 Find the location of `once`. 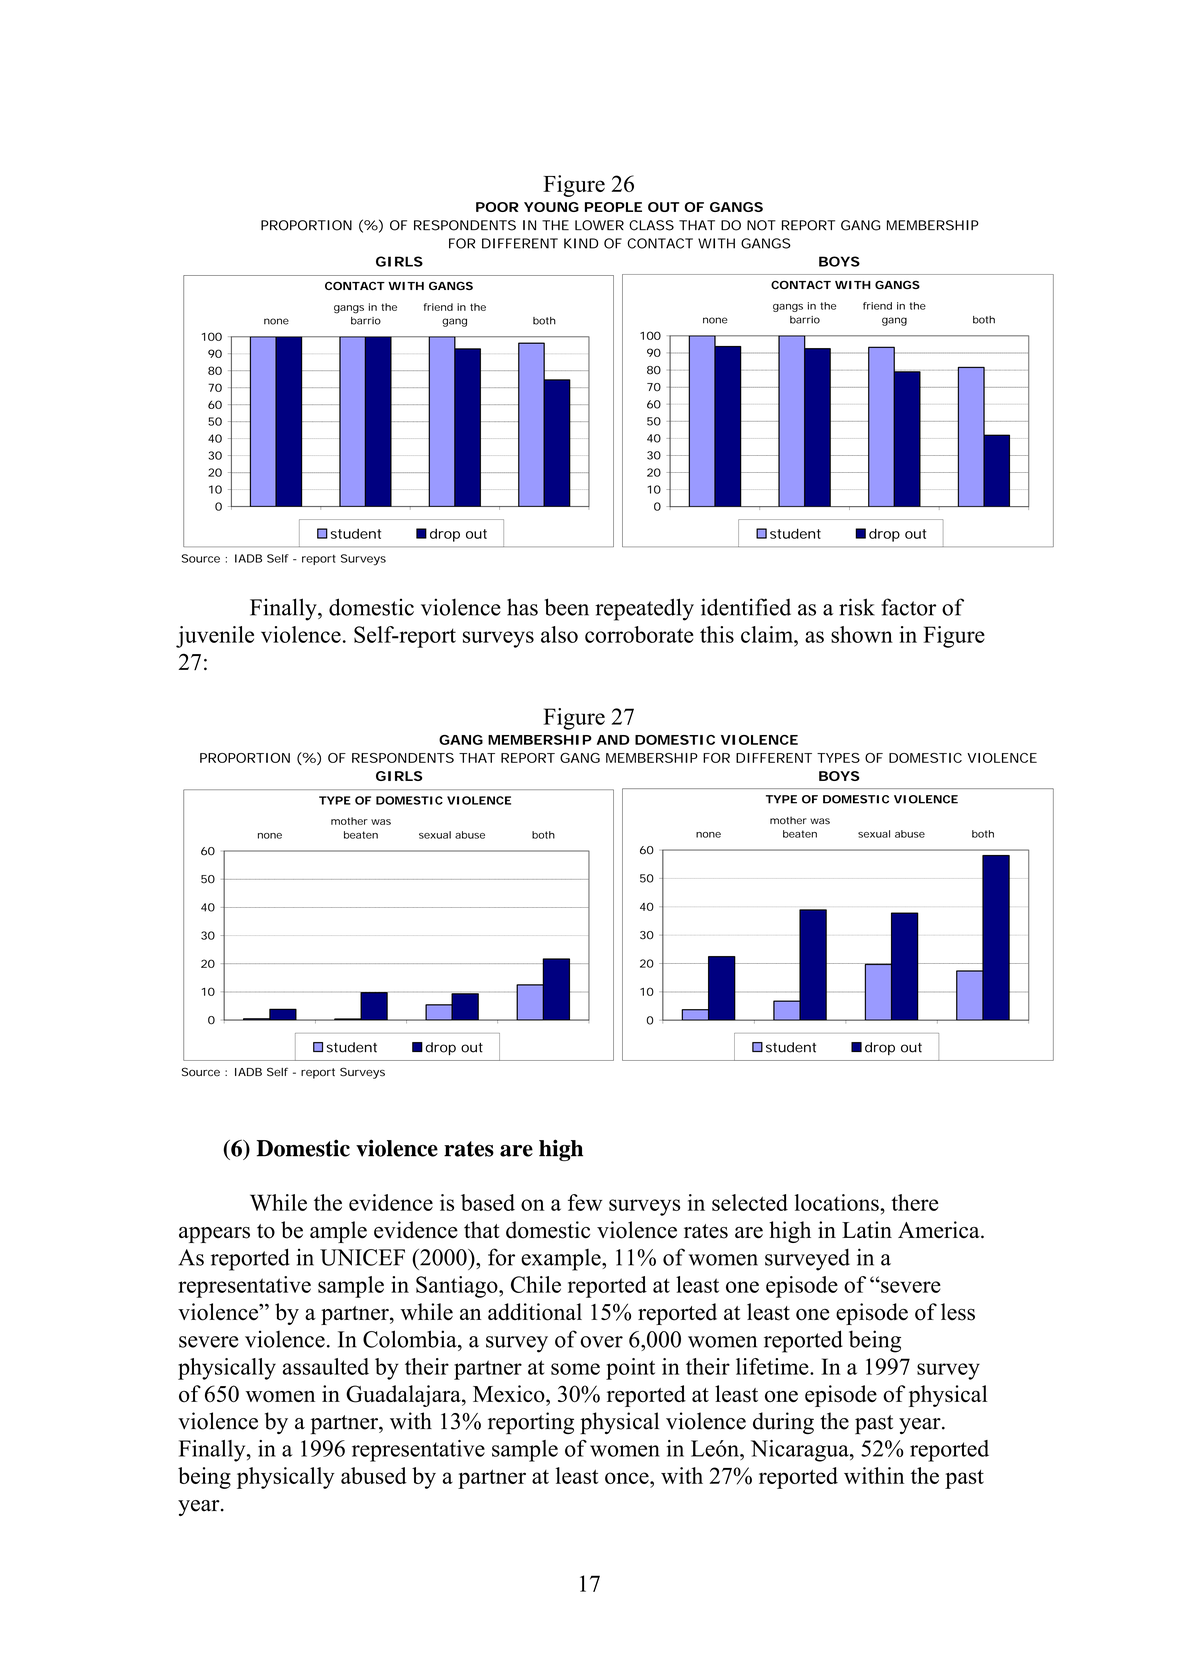

once is located at coordinates (628, 1478).
